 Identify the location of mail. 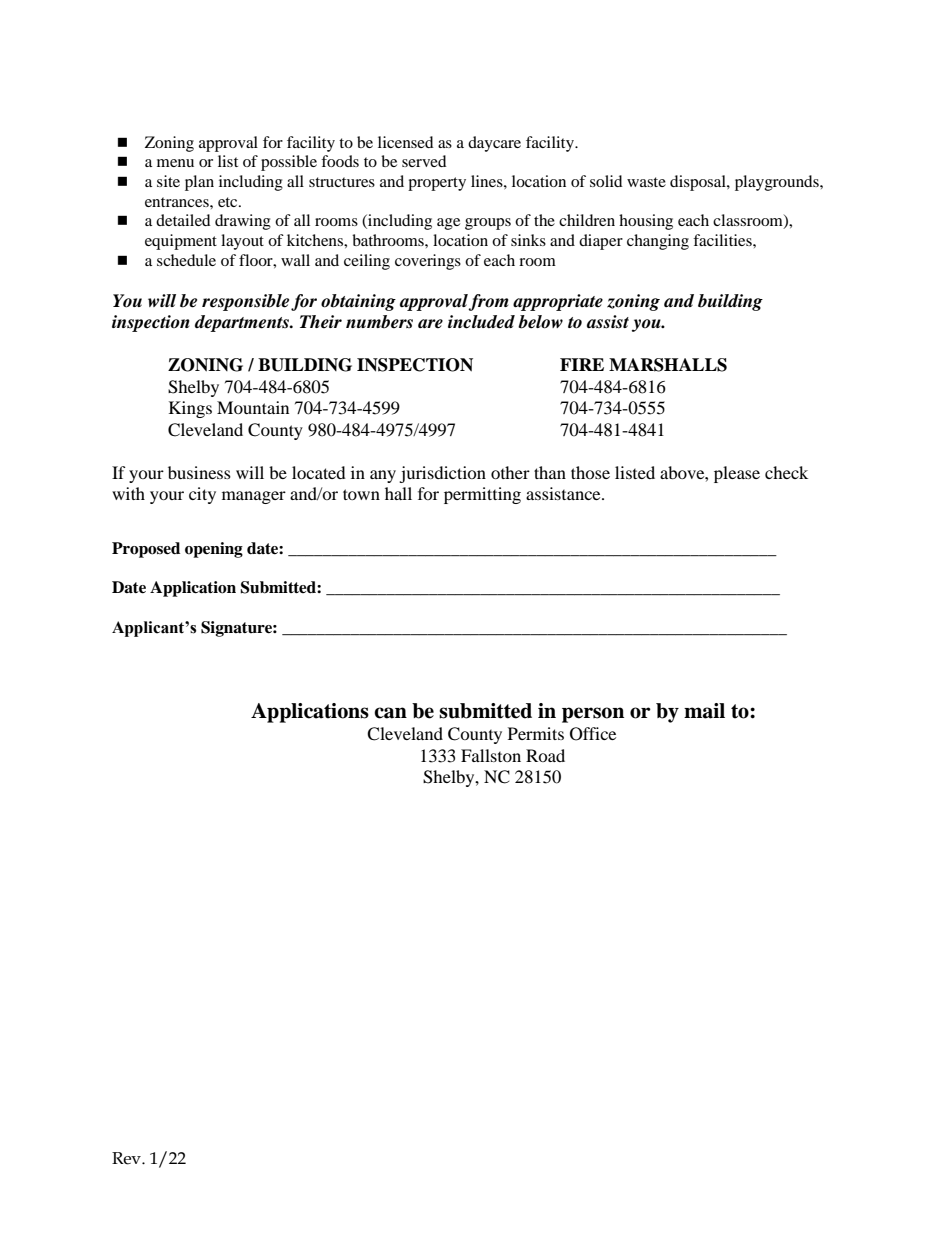
(704, 711).
